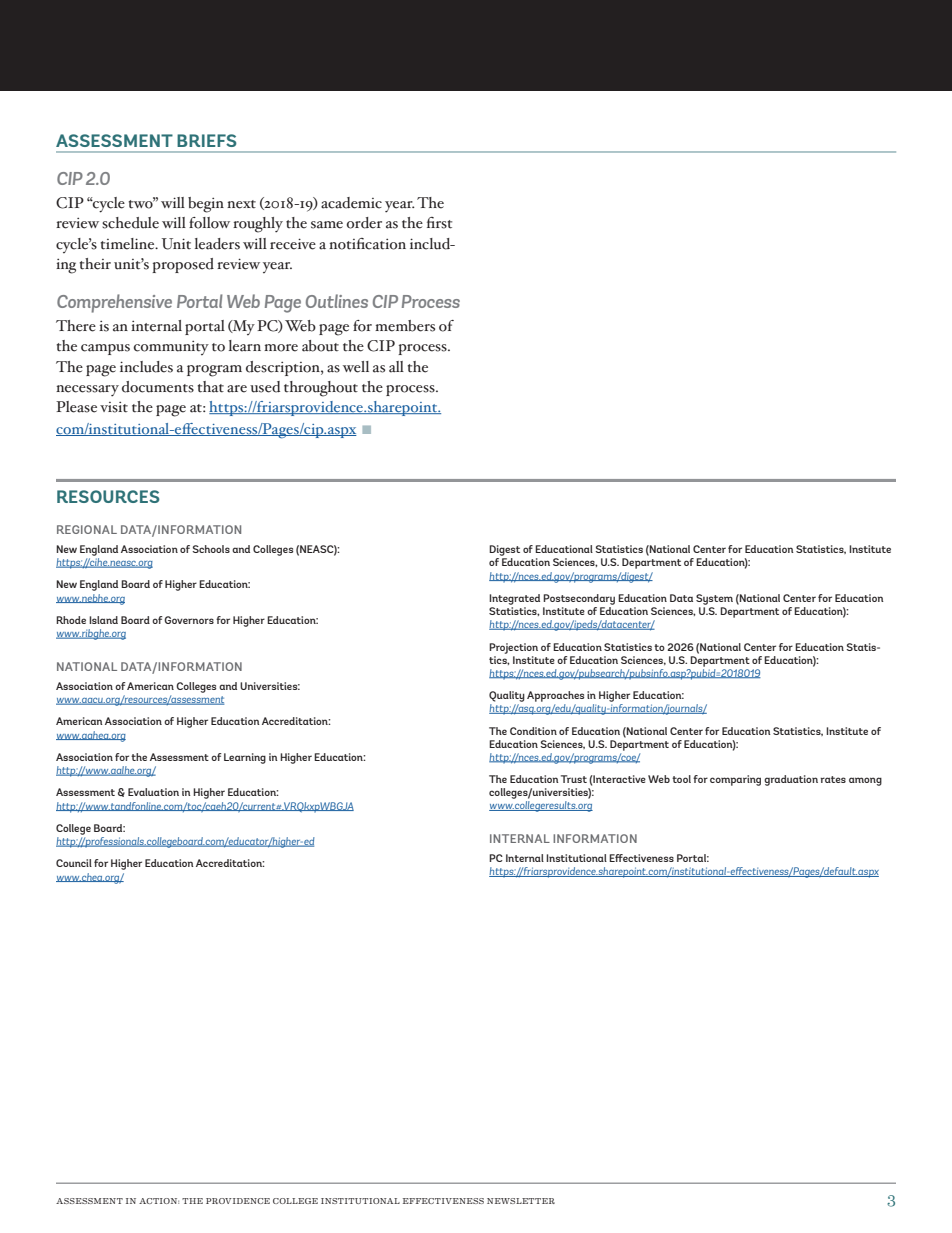  Describe the element at coordinates (514, 599) in the page. I see `Integrated` at that location.
